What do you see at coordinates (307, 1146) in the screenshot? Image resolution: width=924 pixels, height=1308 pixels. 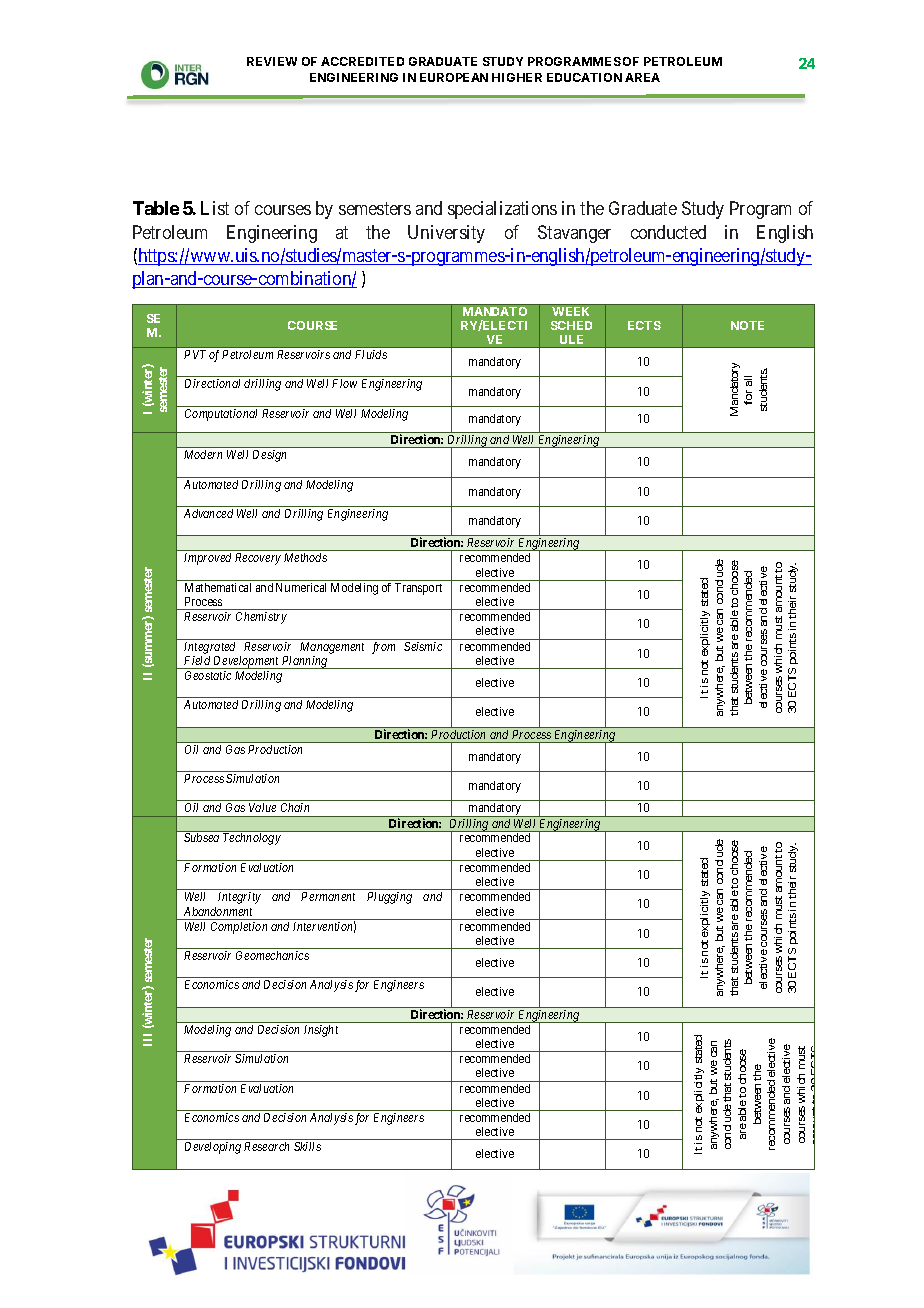 I see `Skills` at bounding box center [307, 1146].
